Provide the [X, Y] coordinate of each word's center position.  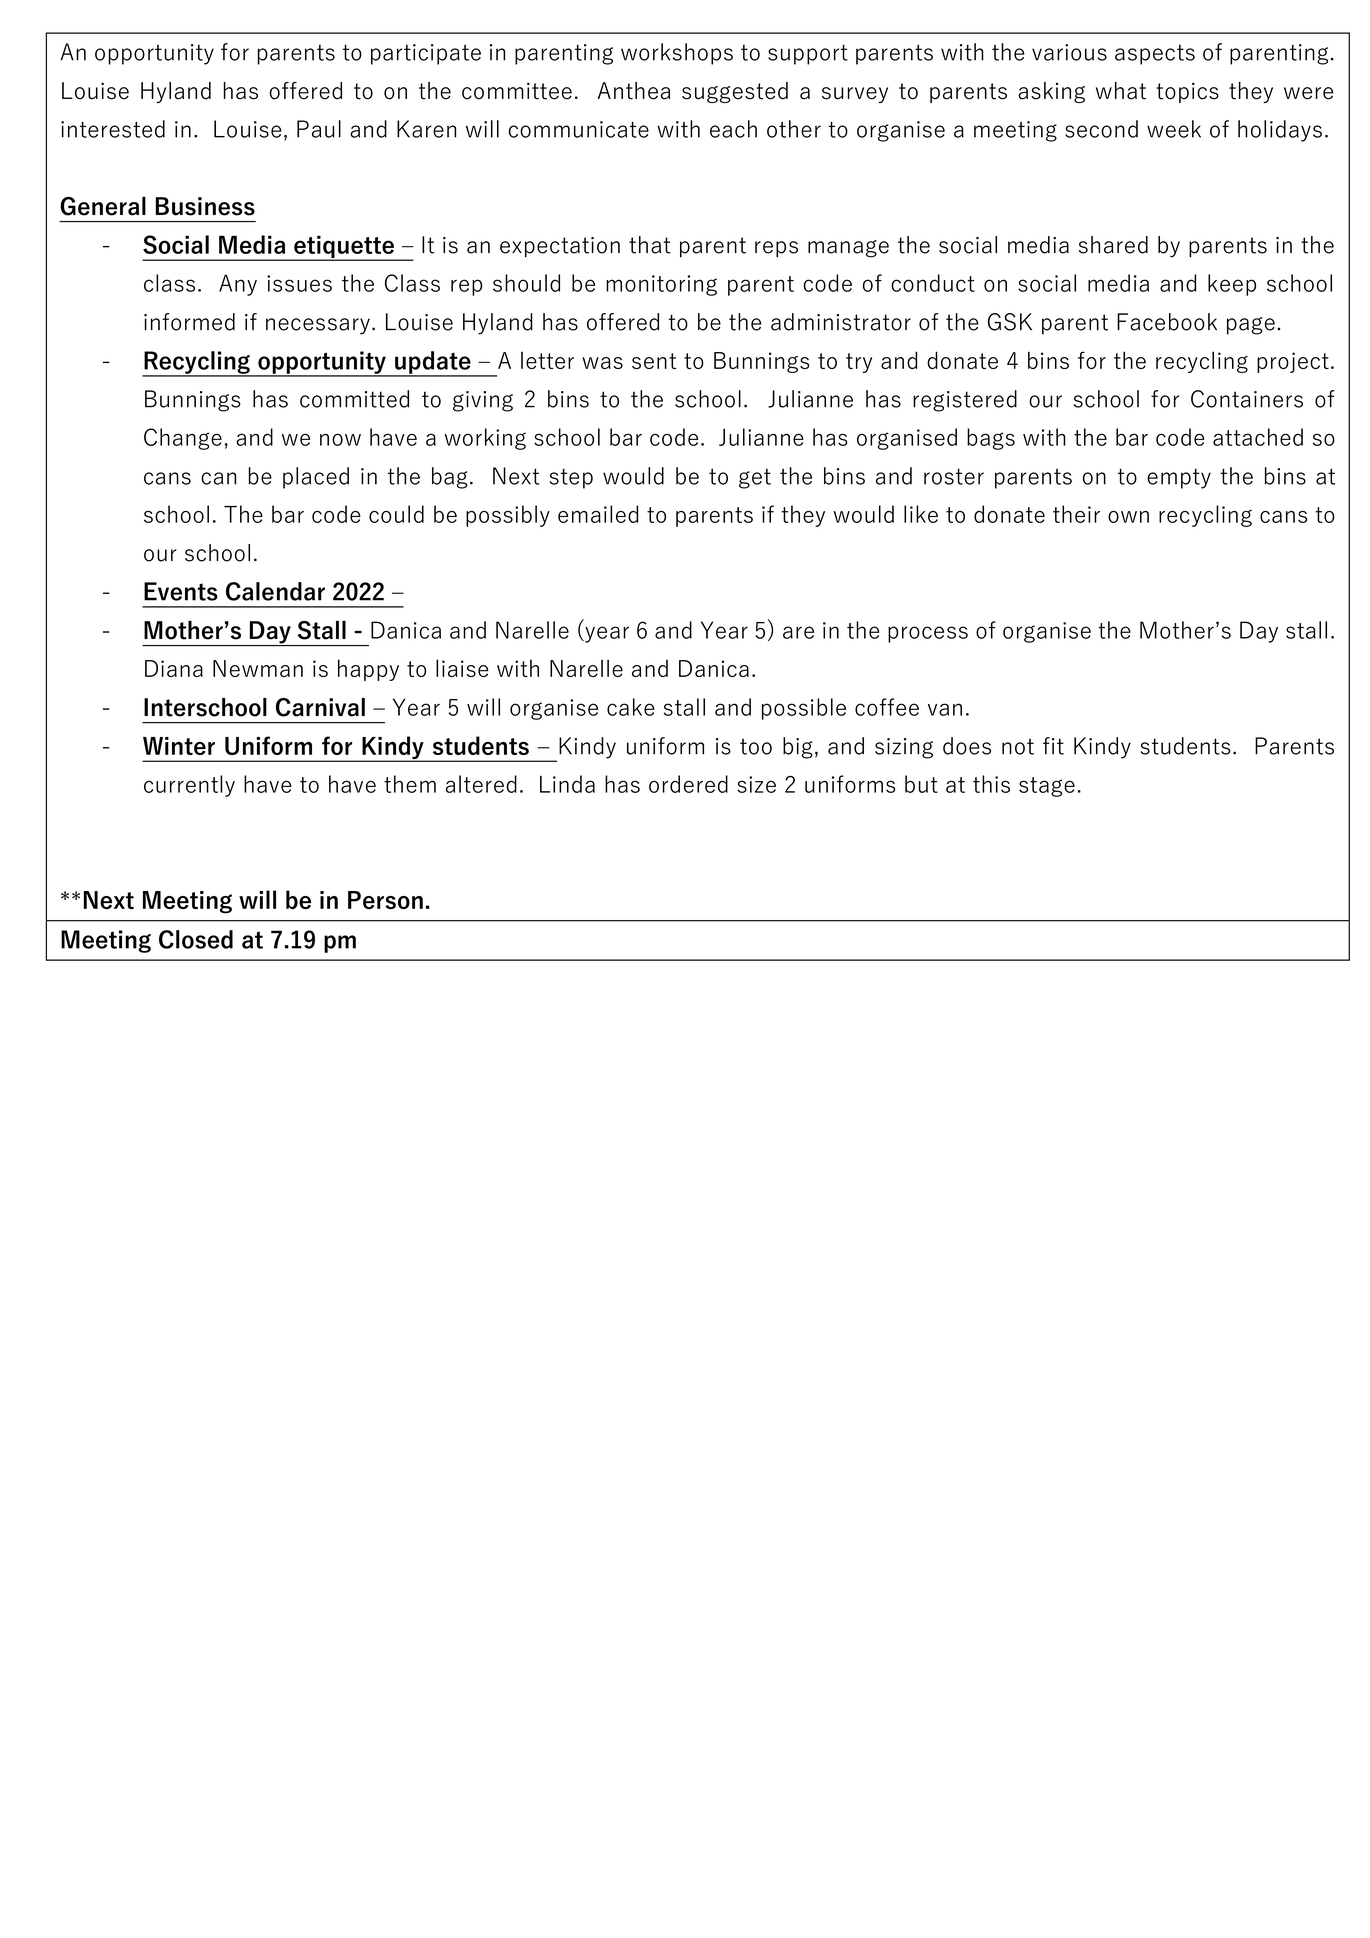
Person [385, 900]
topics [1187, 93]
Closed [196, 939]
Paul [319, 129]
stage [1047, 787]
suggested [735, 92]
